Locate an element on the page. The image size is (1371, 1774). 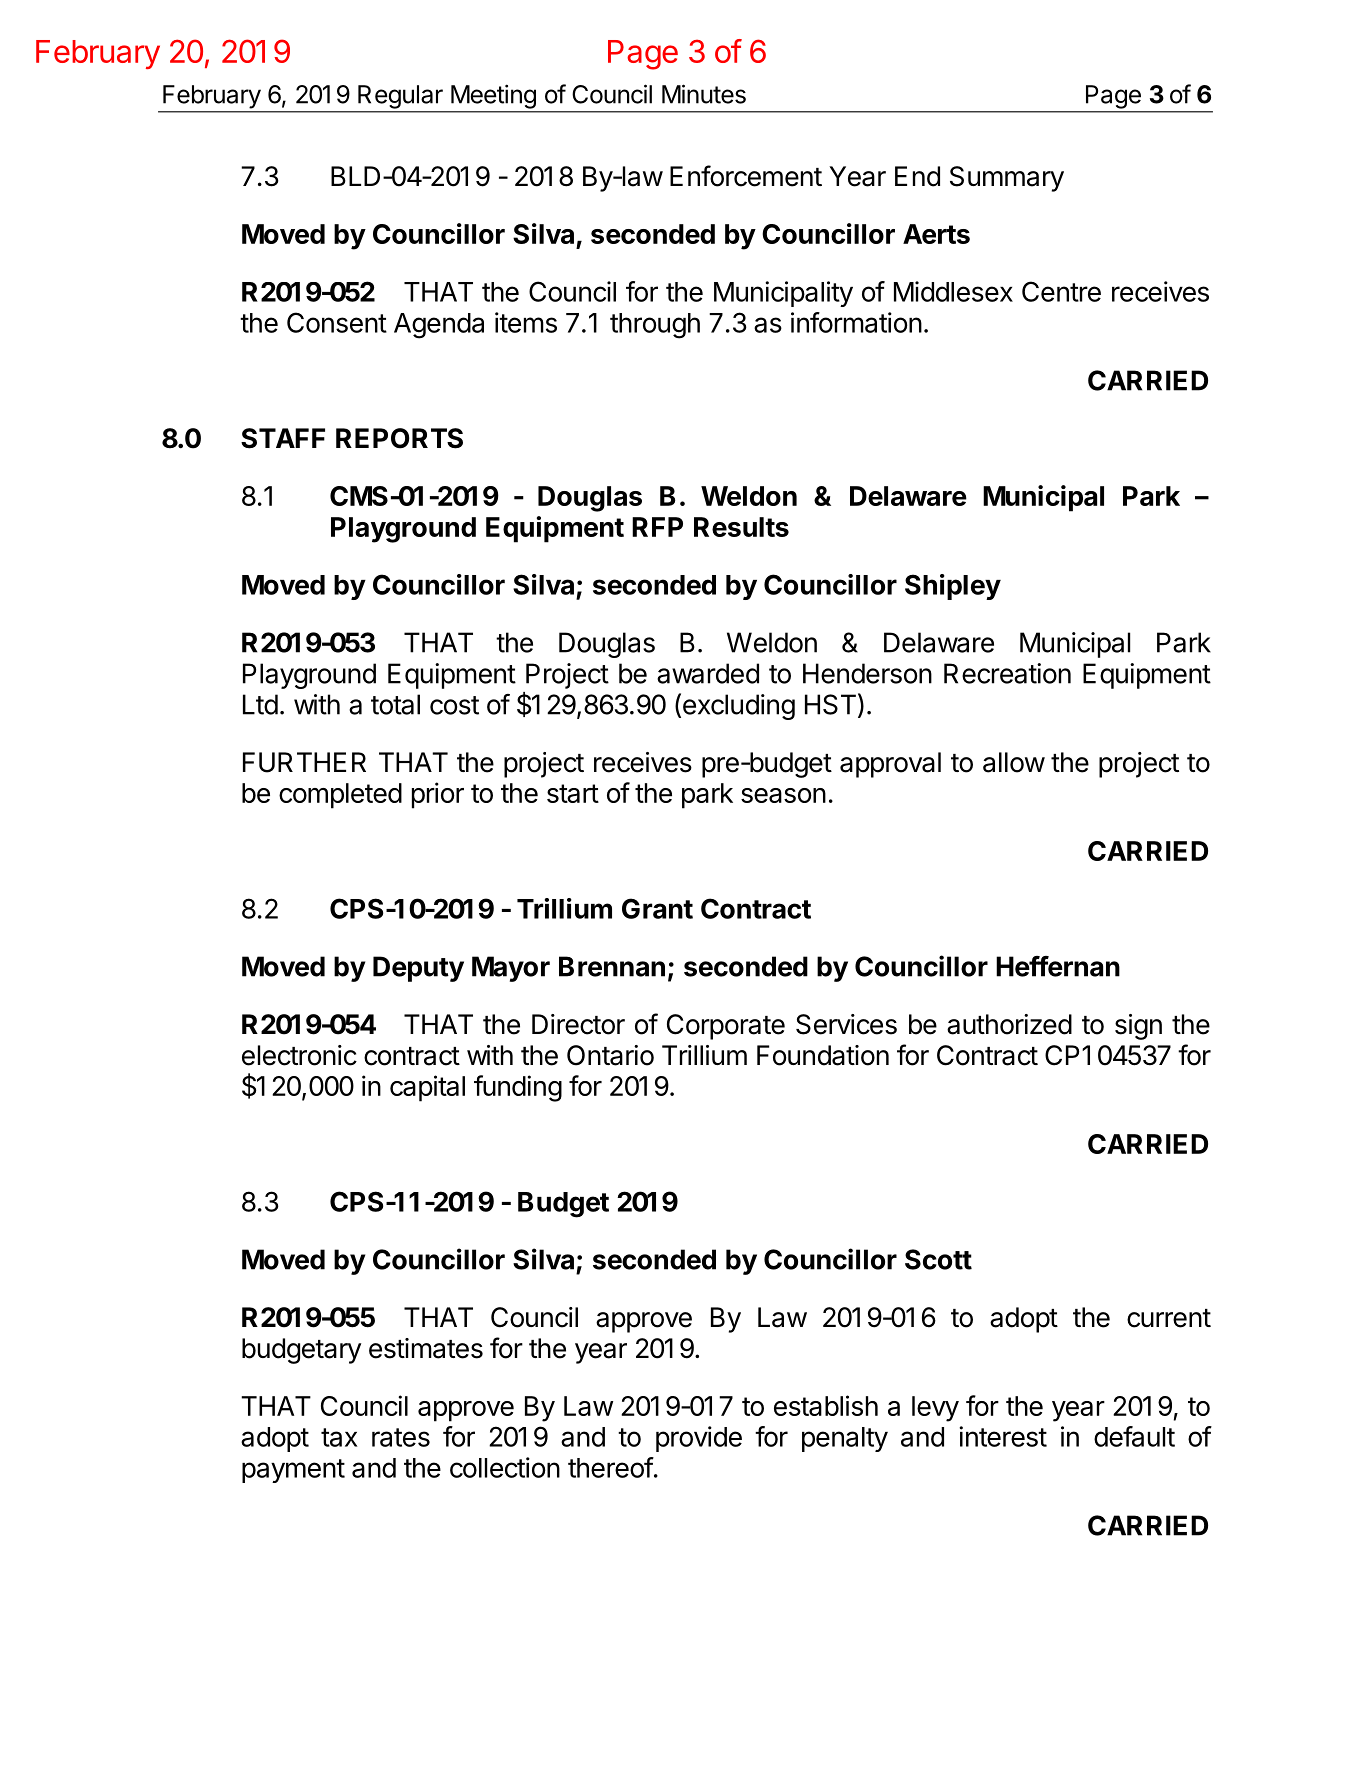
Regular is located at coordinates (400, 97).
